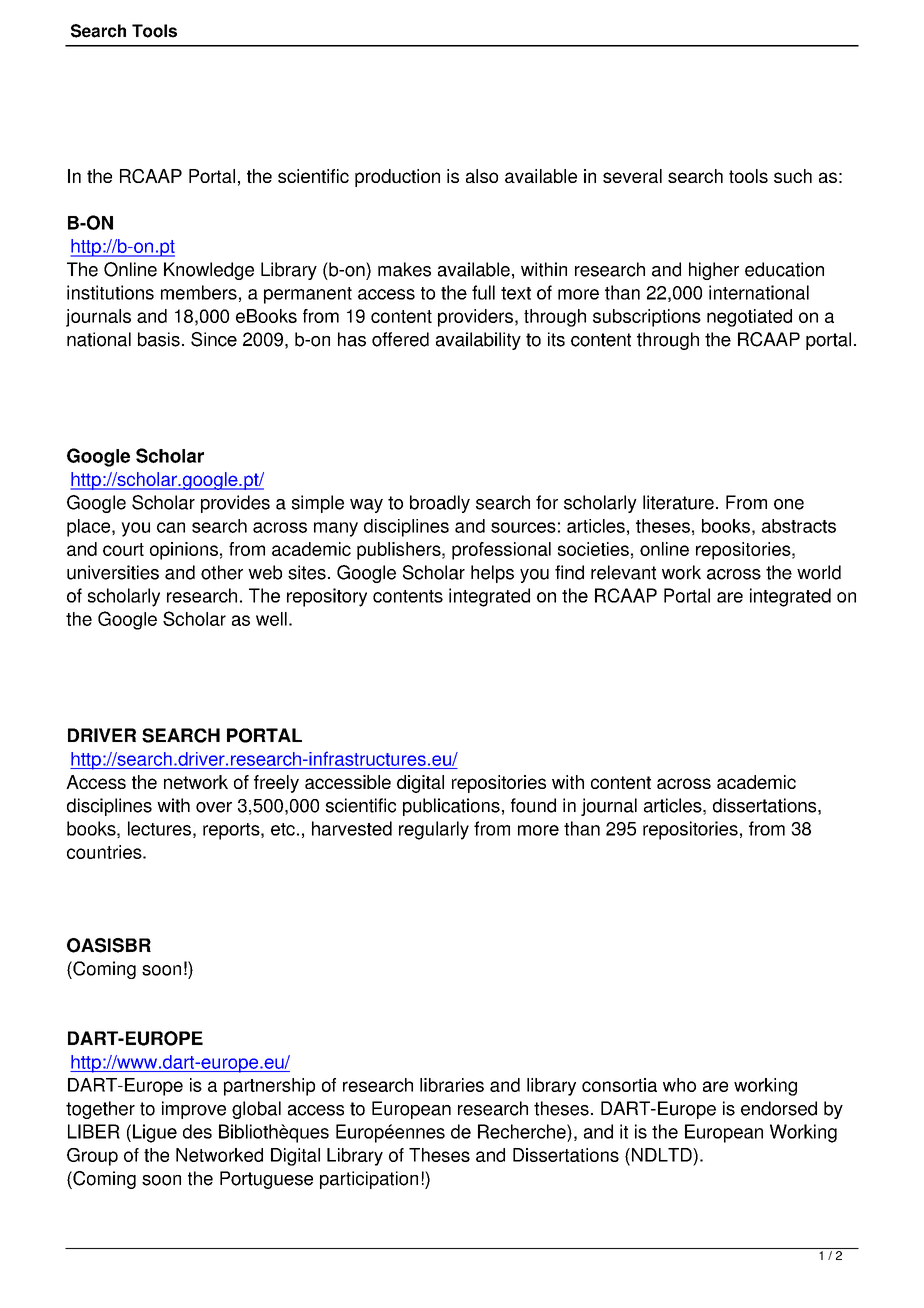  Describe the element at coordinates (194, 1110) in the image. I see `improve` at that location.
